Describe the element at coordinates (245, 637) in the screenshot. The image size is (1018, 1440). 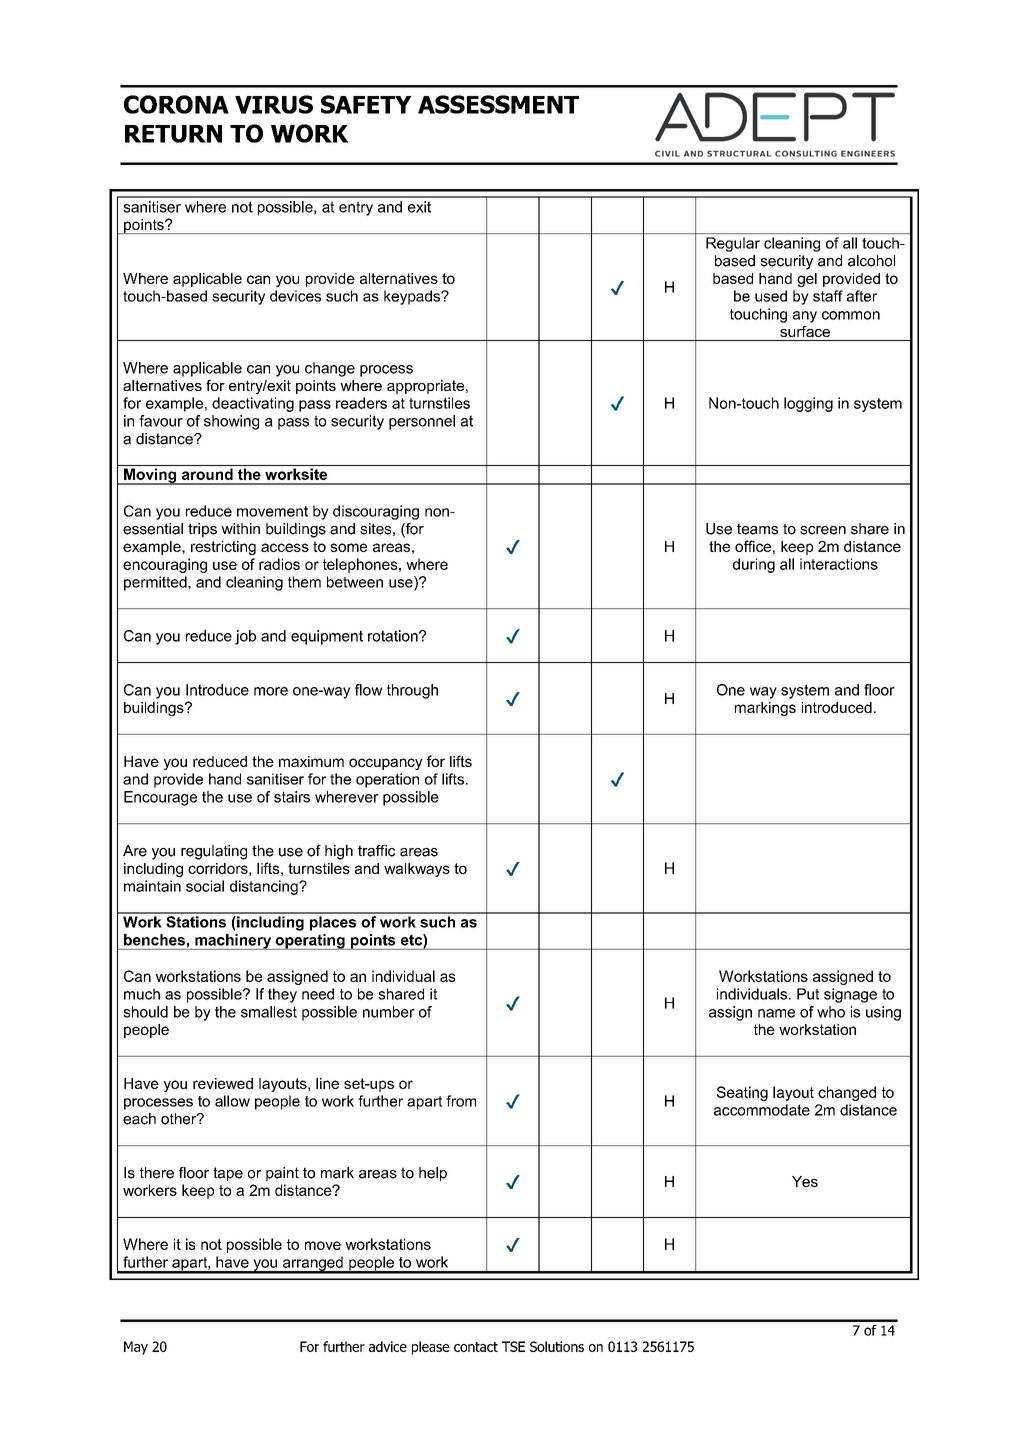
I see `job` at that location.
